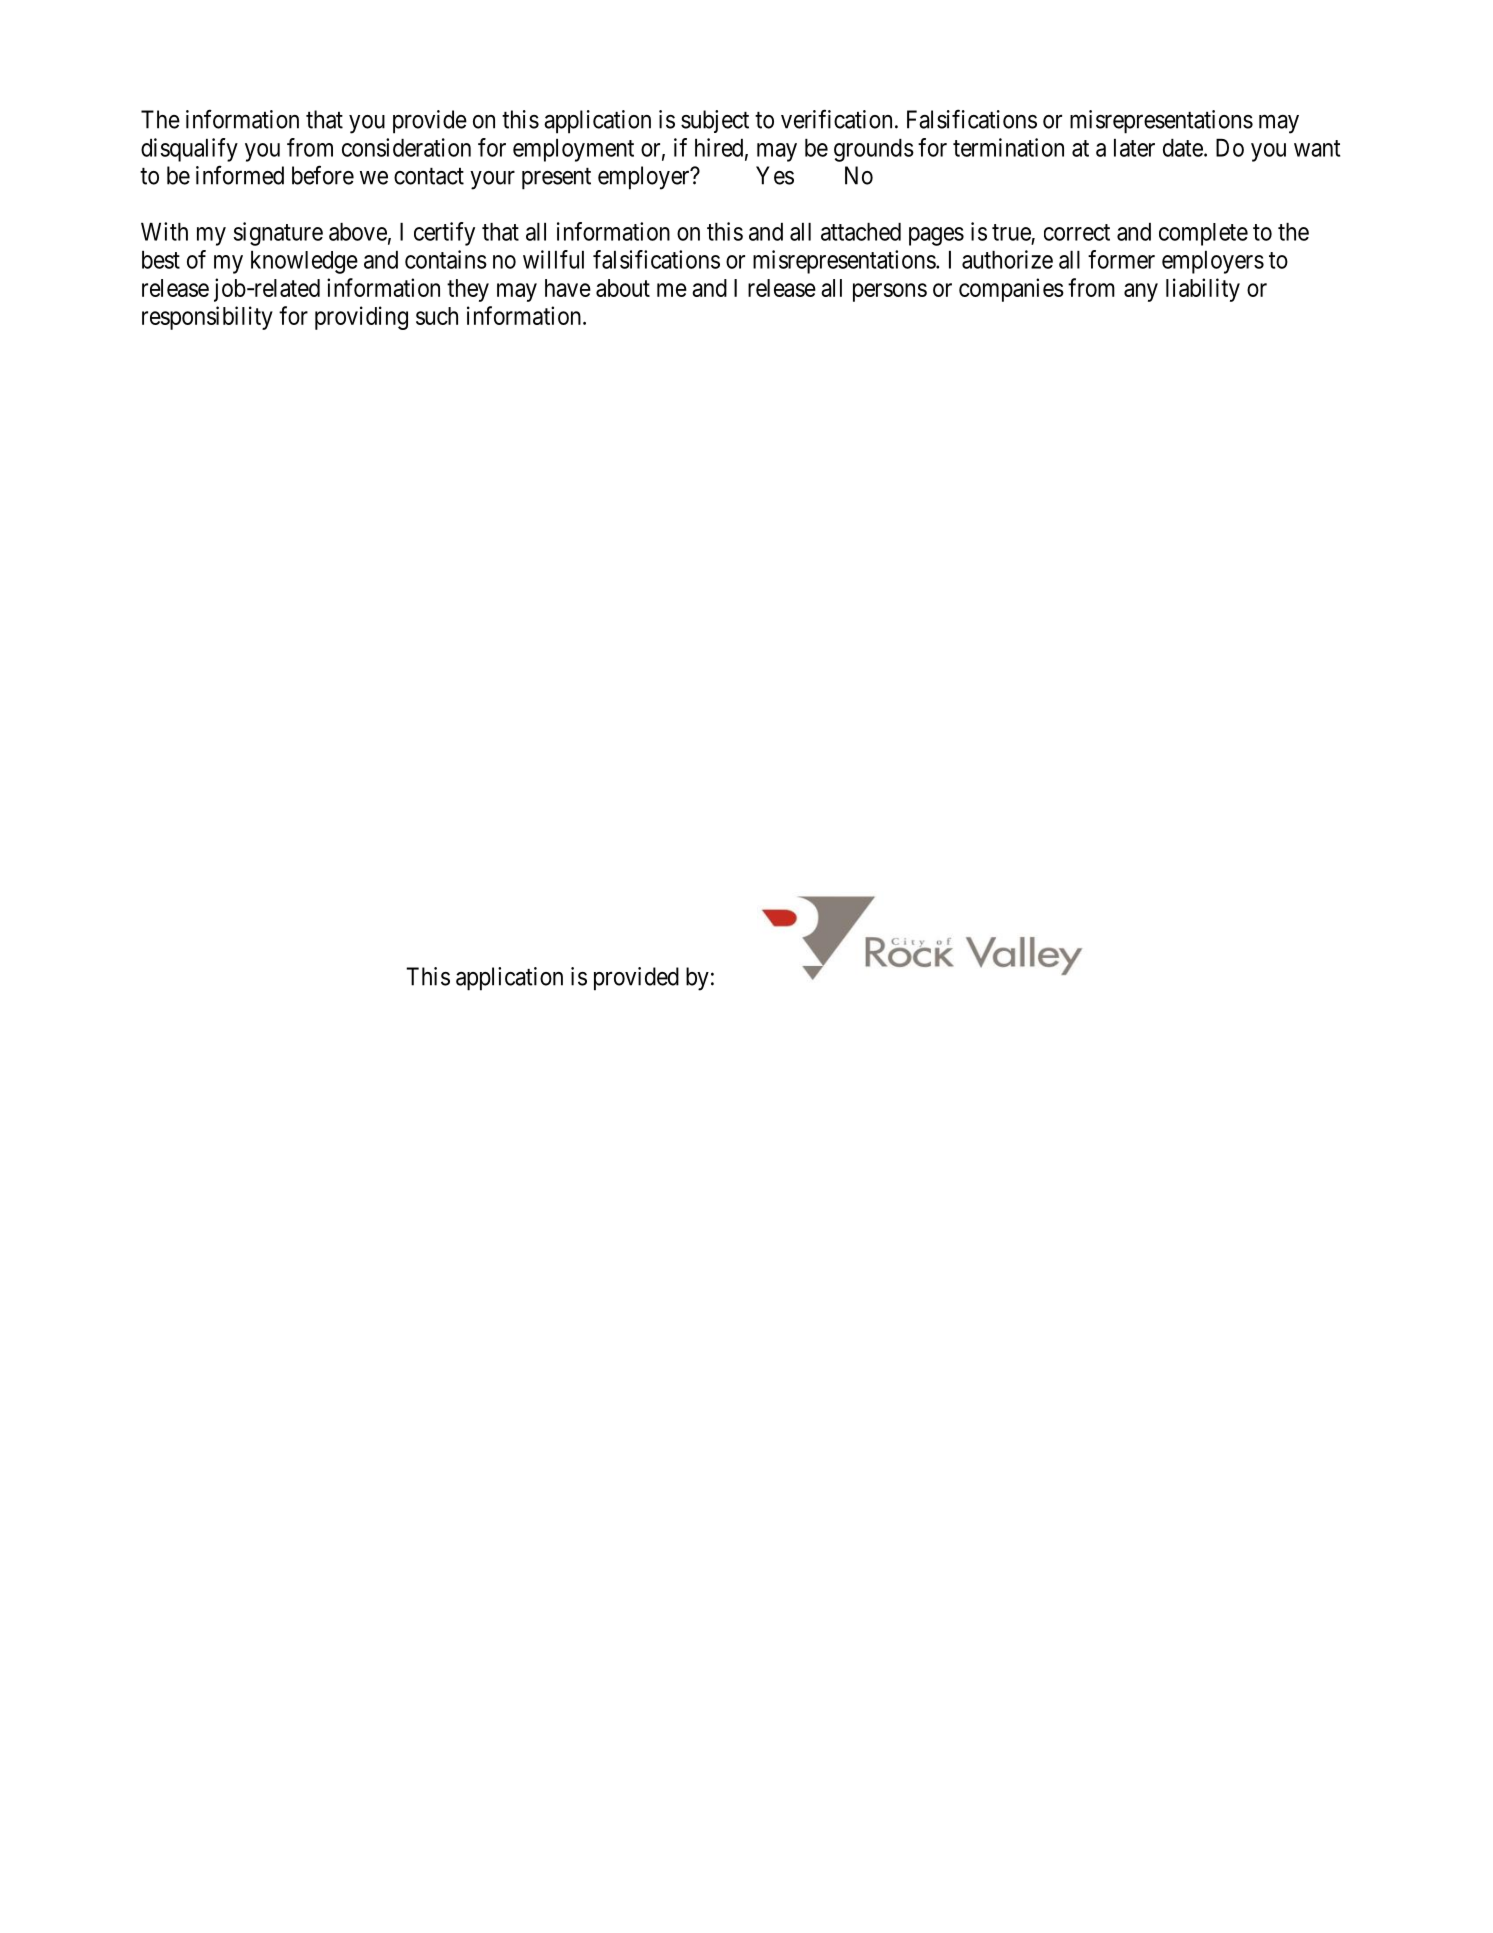 The image size is (1493, 1933). Describe the element at coordinates (553, 259) in the image. I see `willful` at that location.
